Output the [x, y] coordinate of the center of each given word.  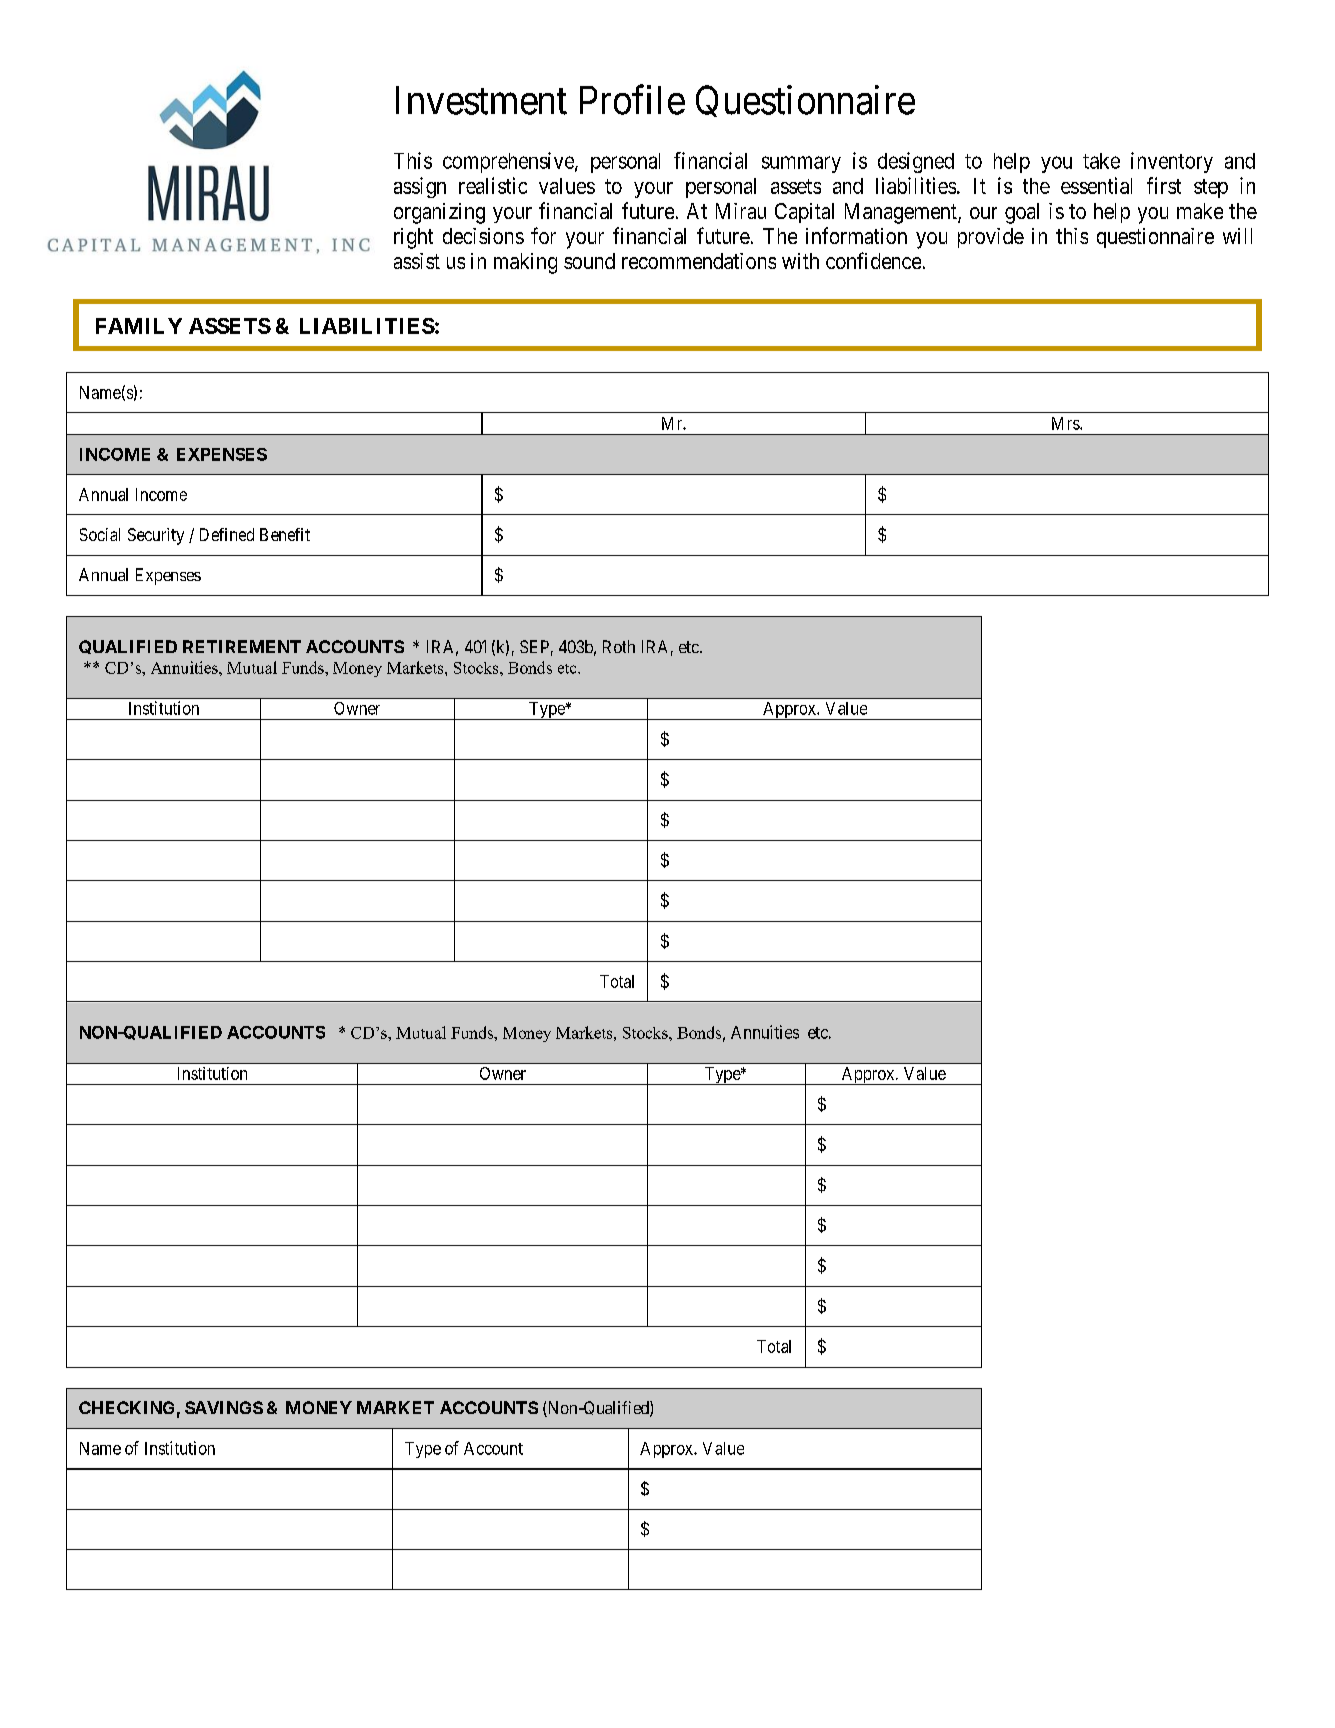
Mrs [1066, 423]
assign [420, 187]
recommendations [699, 261]
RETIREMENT [242, 646]
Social [100, 534]
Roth [619, 646]
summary [801, 164]
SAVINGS [224, 1407]
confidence [873, 260]
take [1101, 161]
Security [156, 536]
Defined [227, 534]
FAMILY [139, 326]
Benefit [285, 534]
